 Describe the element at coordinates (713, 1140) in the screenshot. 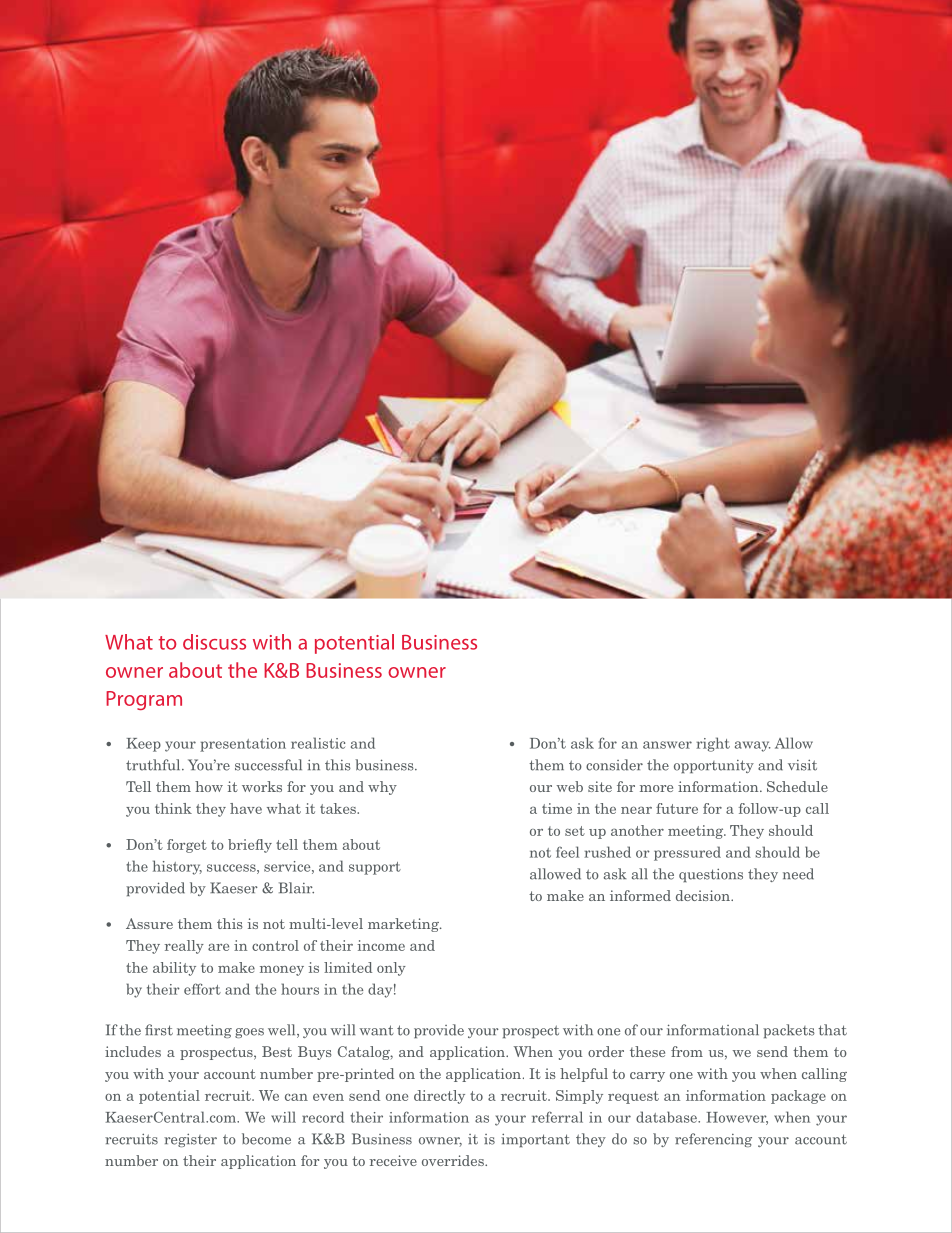

I see `referencing` at that location.
